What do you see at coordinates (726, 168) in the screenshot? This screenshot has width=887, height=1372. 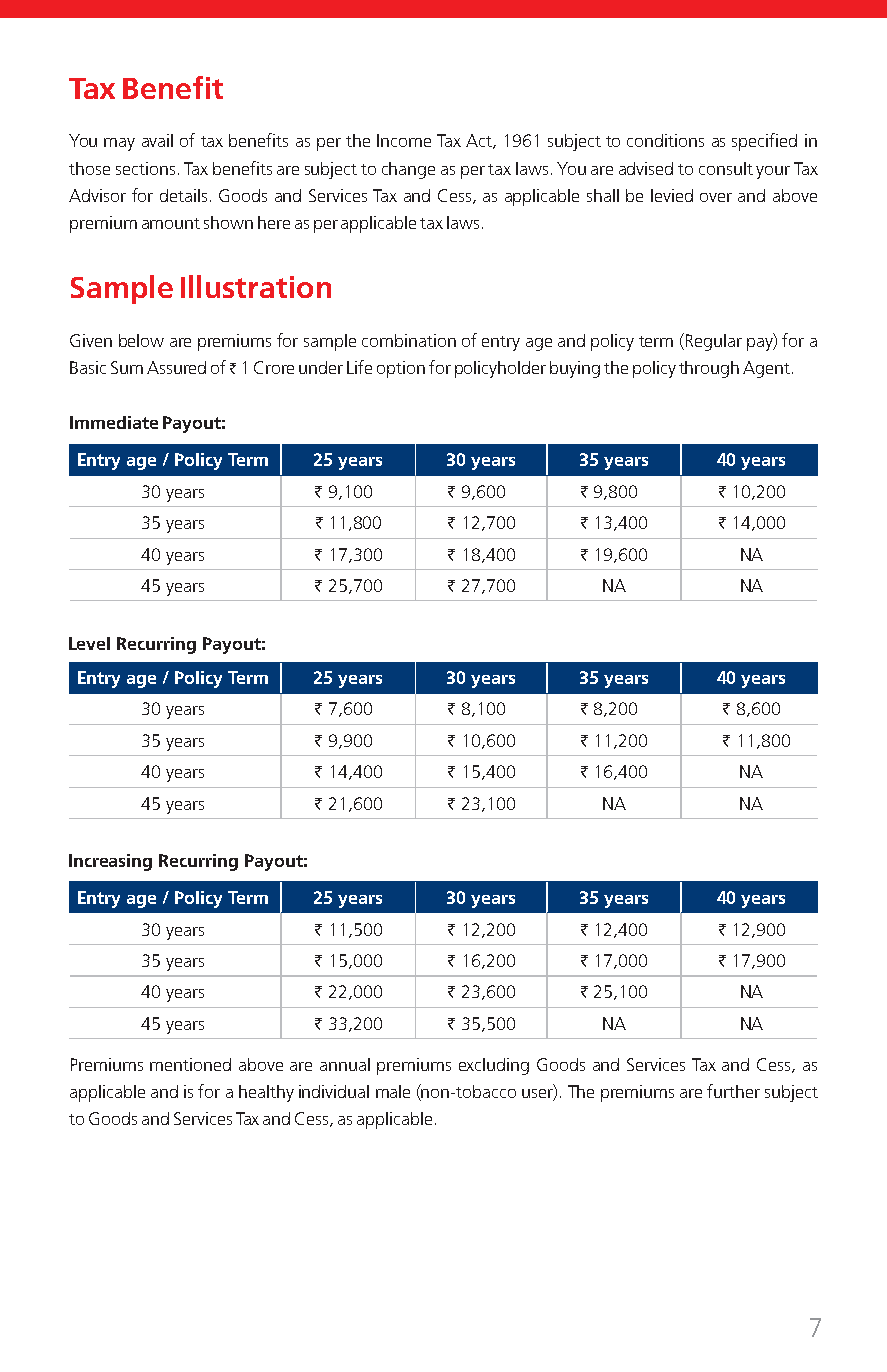 I see `consult` at bounding box center [726, 168].
